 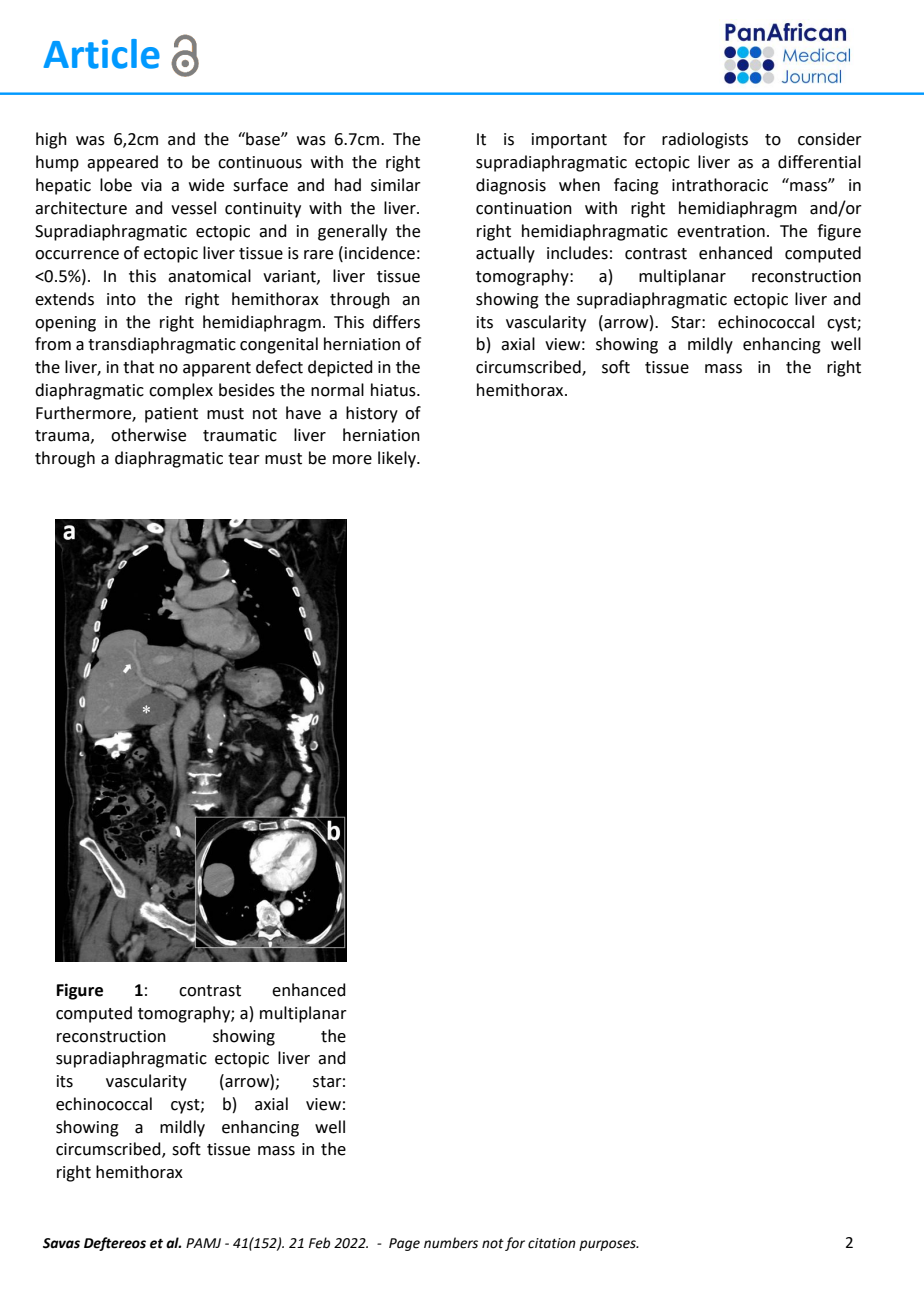 What do you see at coordinates (319, 1243) in the screenshot?
I see `Feb` at bounding box center [319, 1243].
